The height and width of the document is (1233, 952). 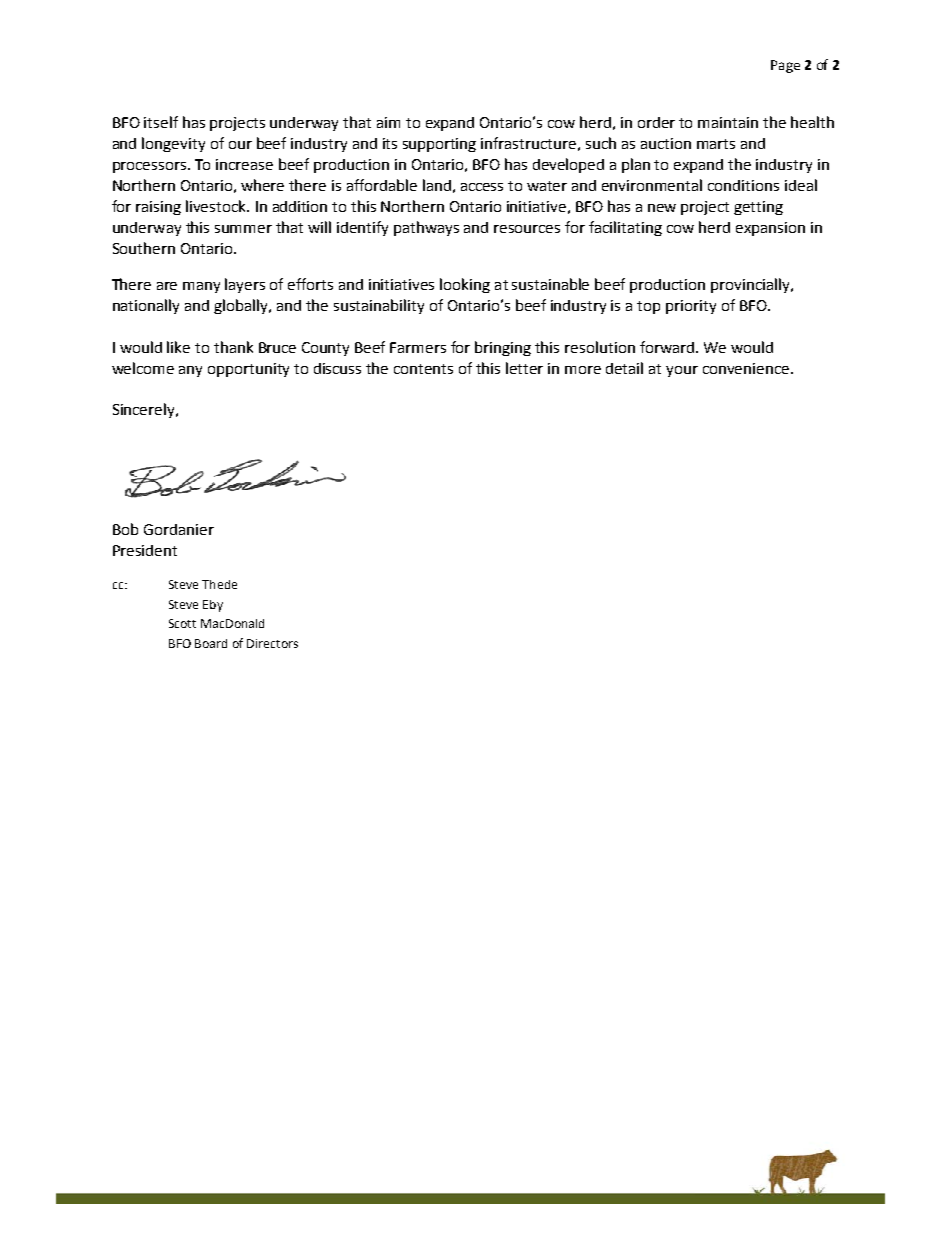 I want to click on thank, so click(x=233, y=347).
